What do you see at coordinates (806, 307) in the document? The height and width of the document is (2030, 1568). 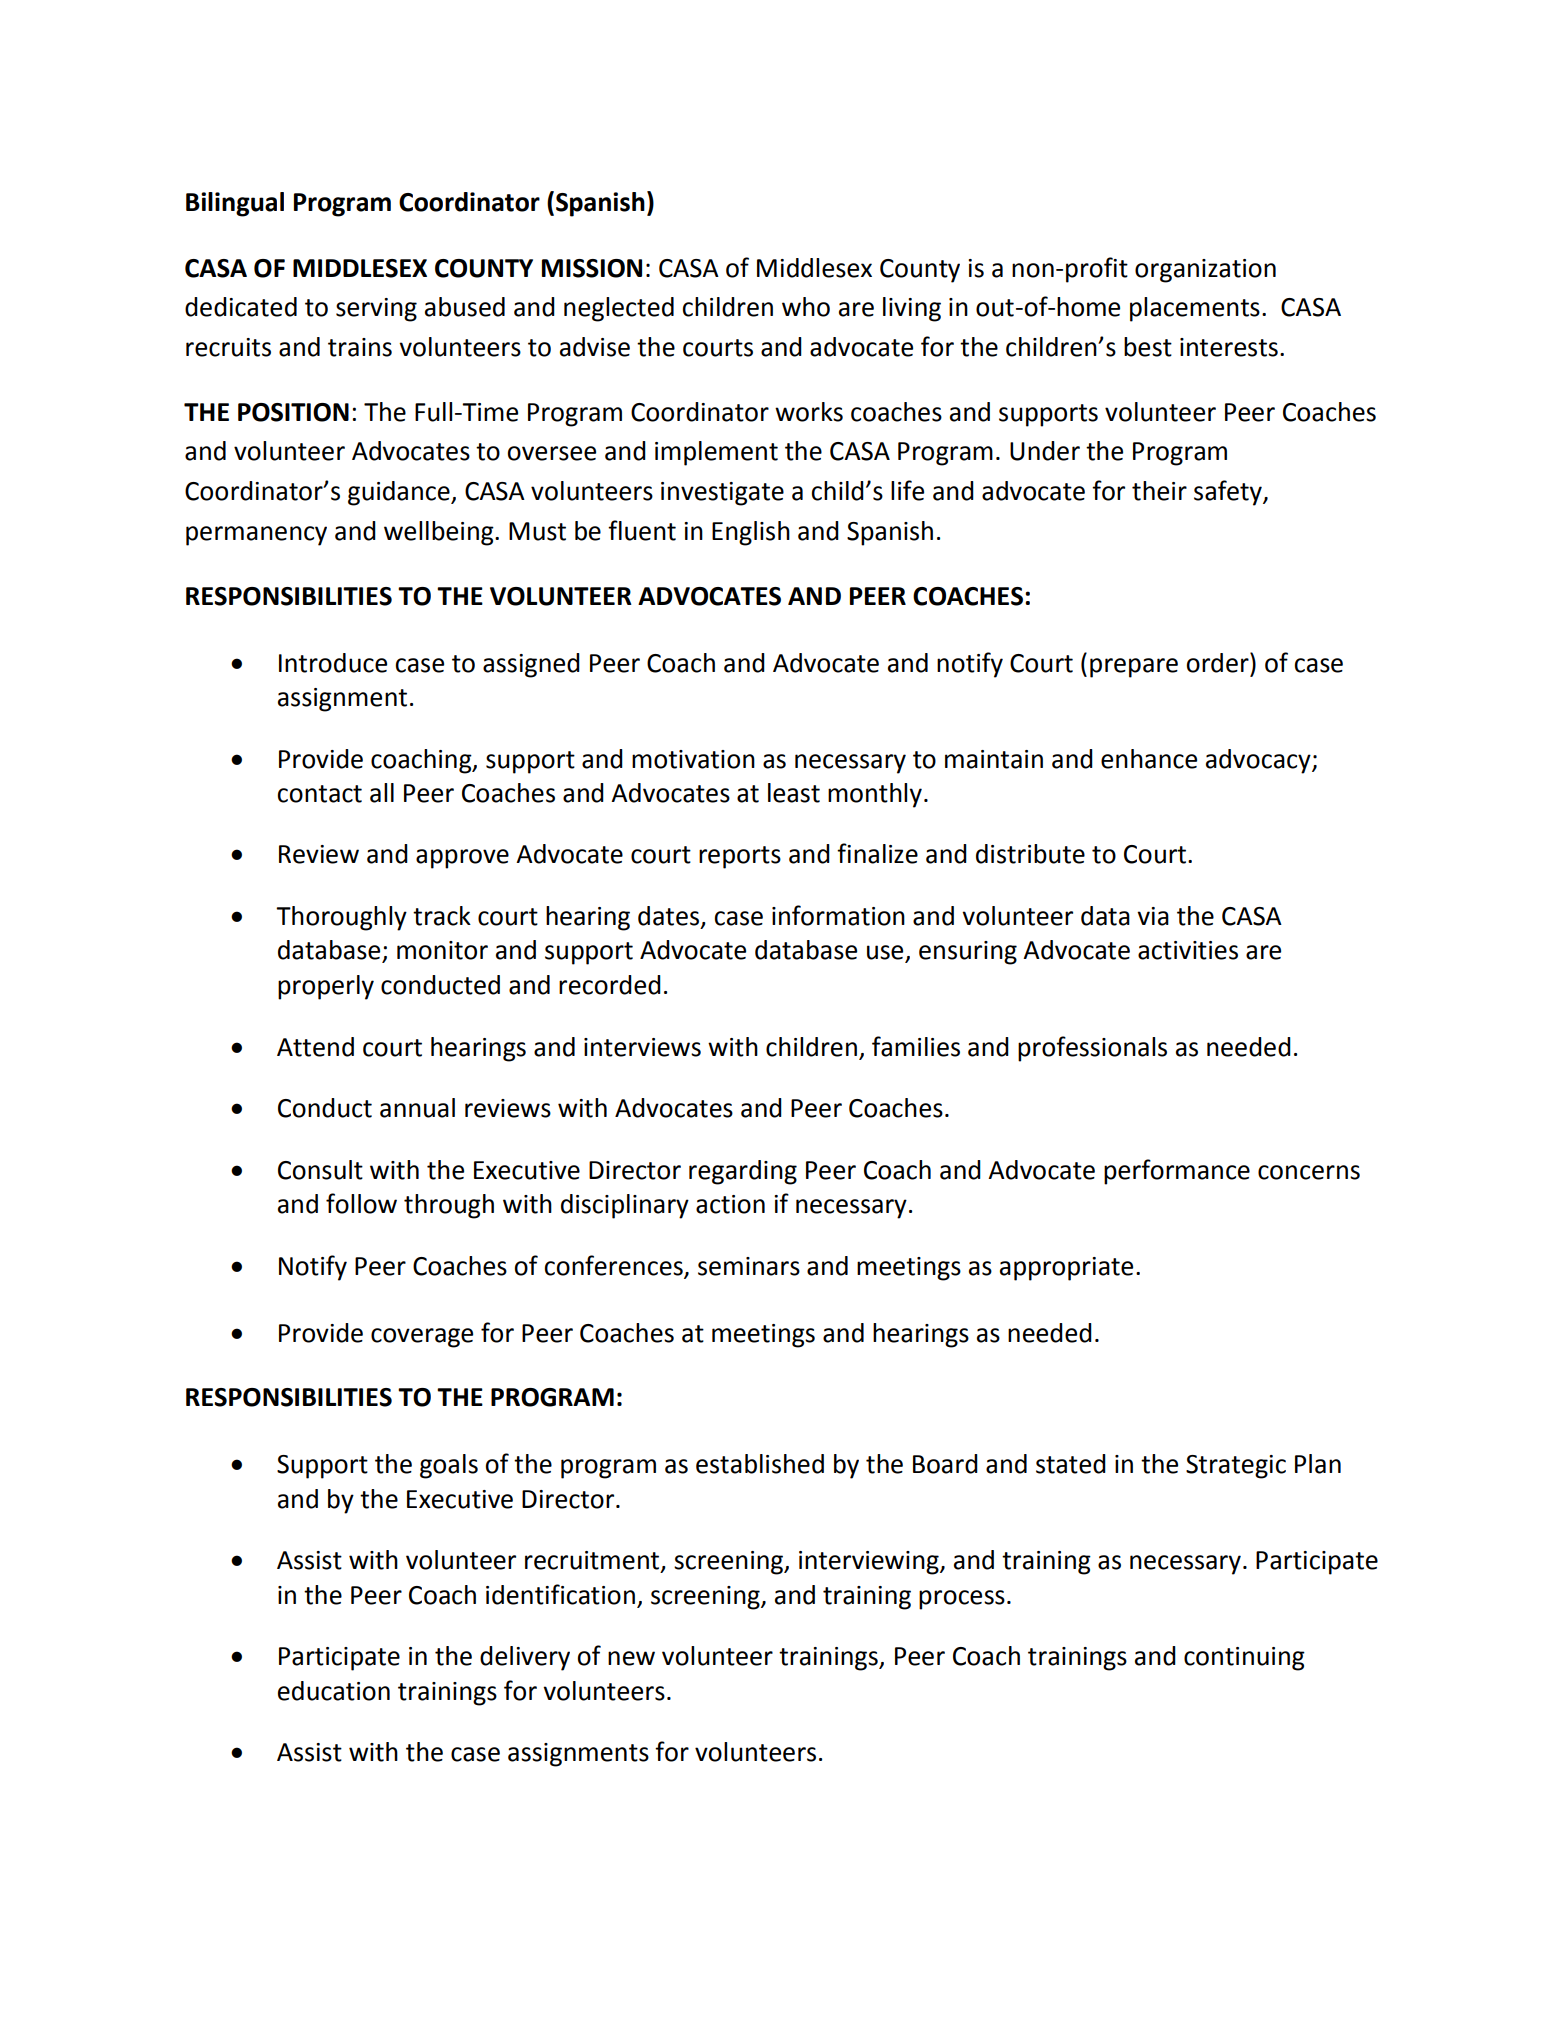 I see `who` at bounding box center [806, 307].
